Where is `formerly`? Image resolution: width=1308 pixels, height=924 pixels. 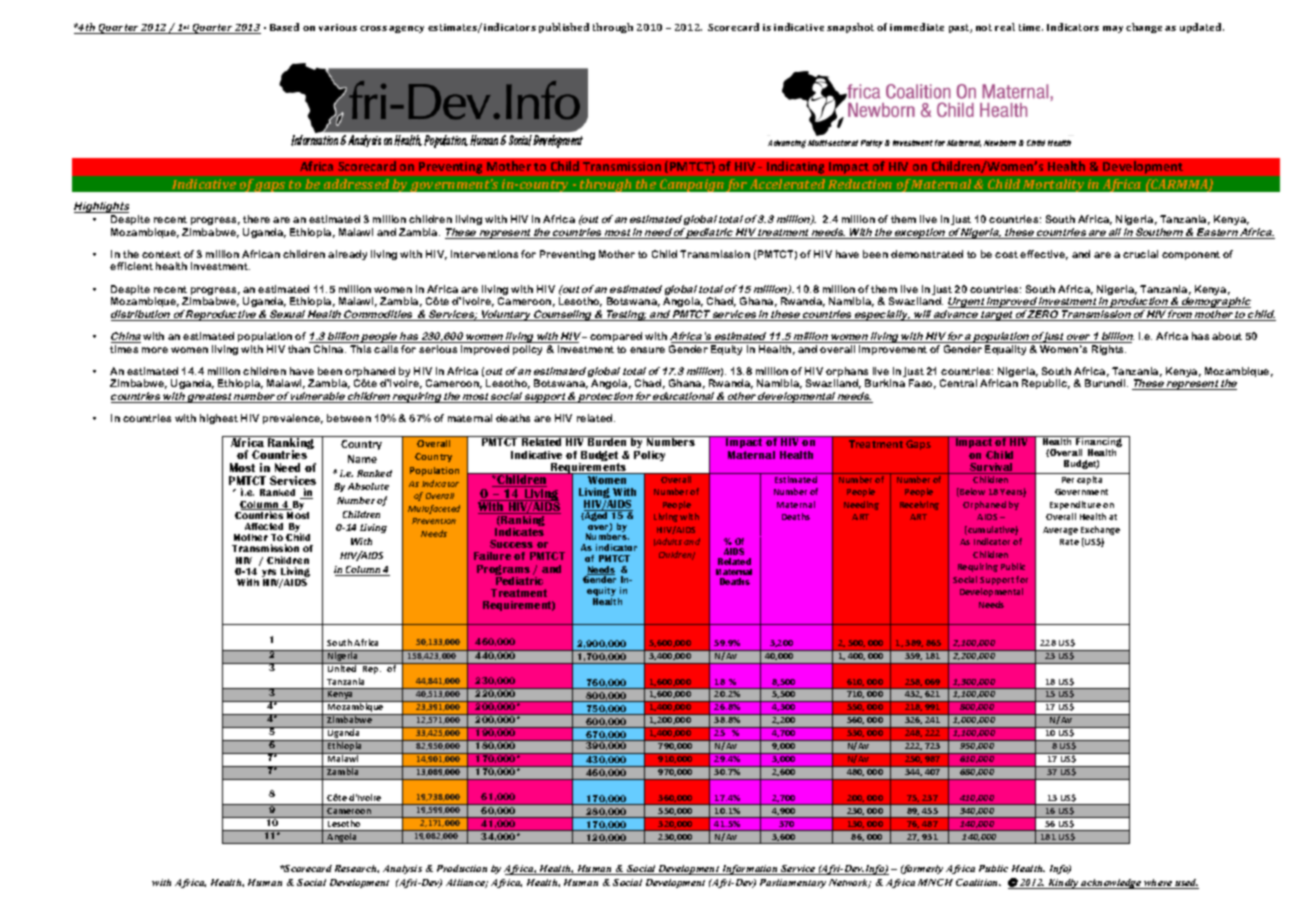 formerly is located at coordinates (922, 869).
